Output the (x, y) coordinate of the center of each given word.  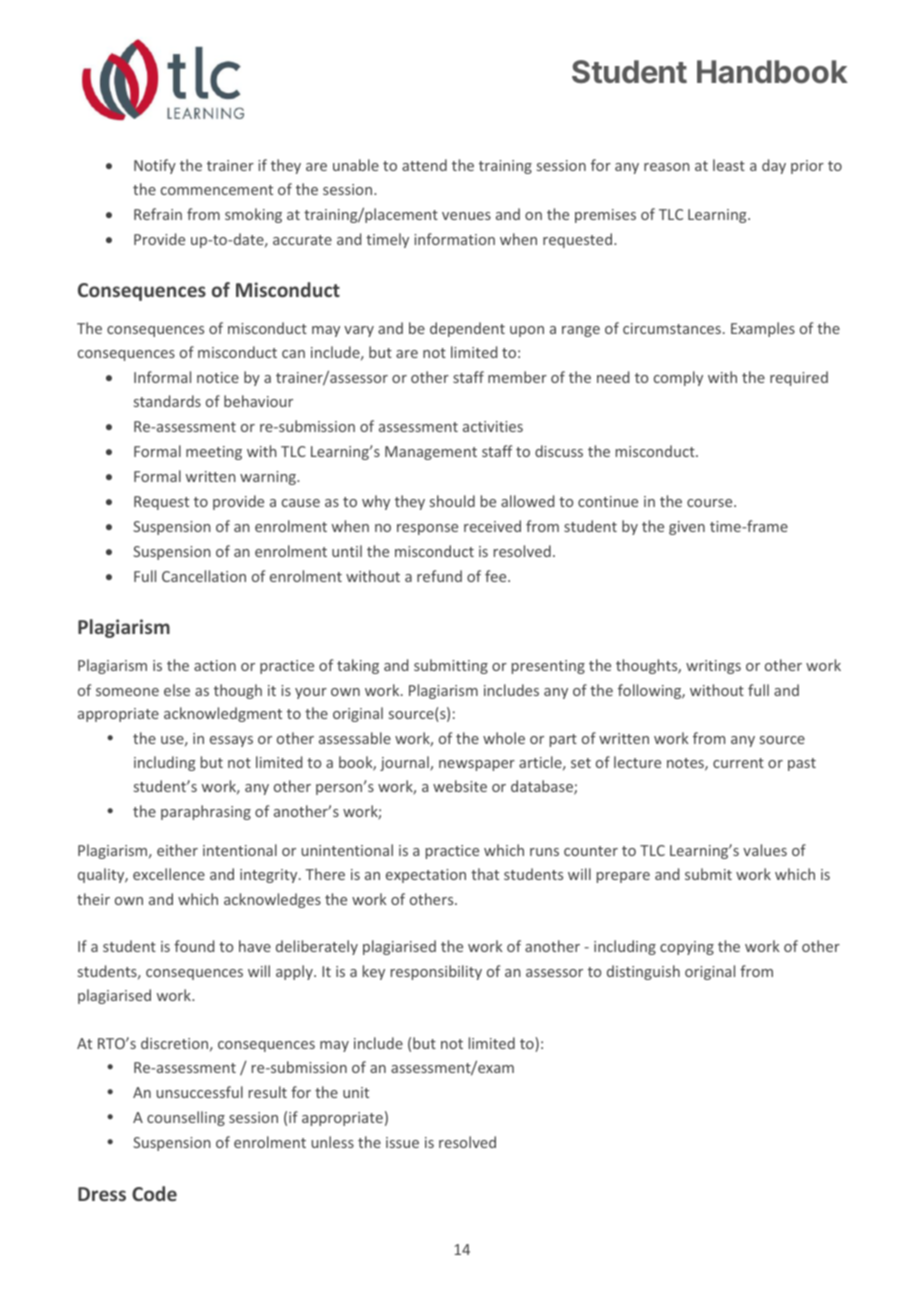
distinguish (643, 972)
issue (402, 1142)
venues (466, 216)
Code (154, 1193)
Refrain (158, 214)
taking (358, 666)
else (177, 690)
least (729, 165)
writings (713, 667)
